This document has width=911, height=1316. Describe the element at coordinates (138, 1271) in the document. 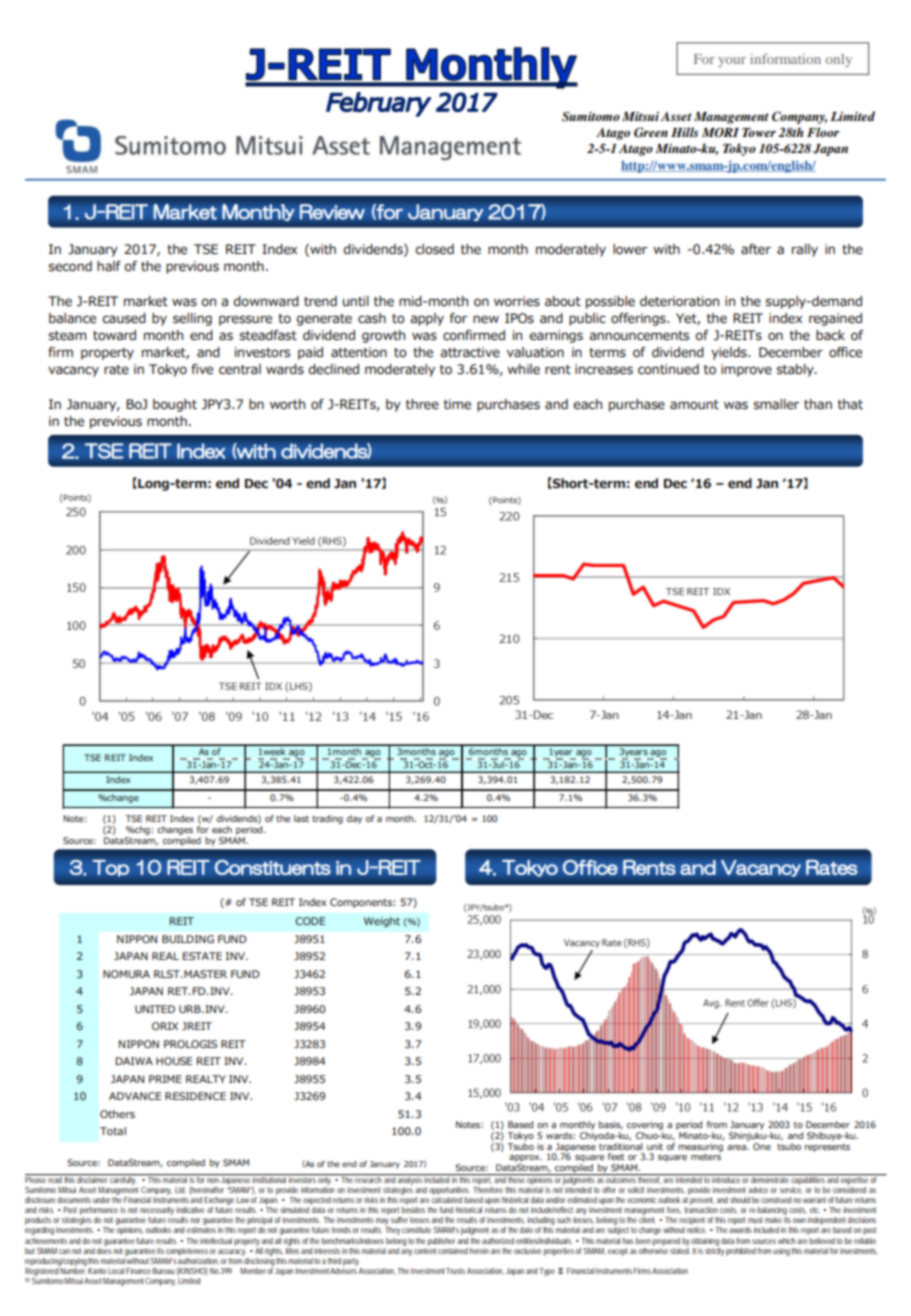

I see `Finance` at that location.
